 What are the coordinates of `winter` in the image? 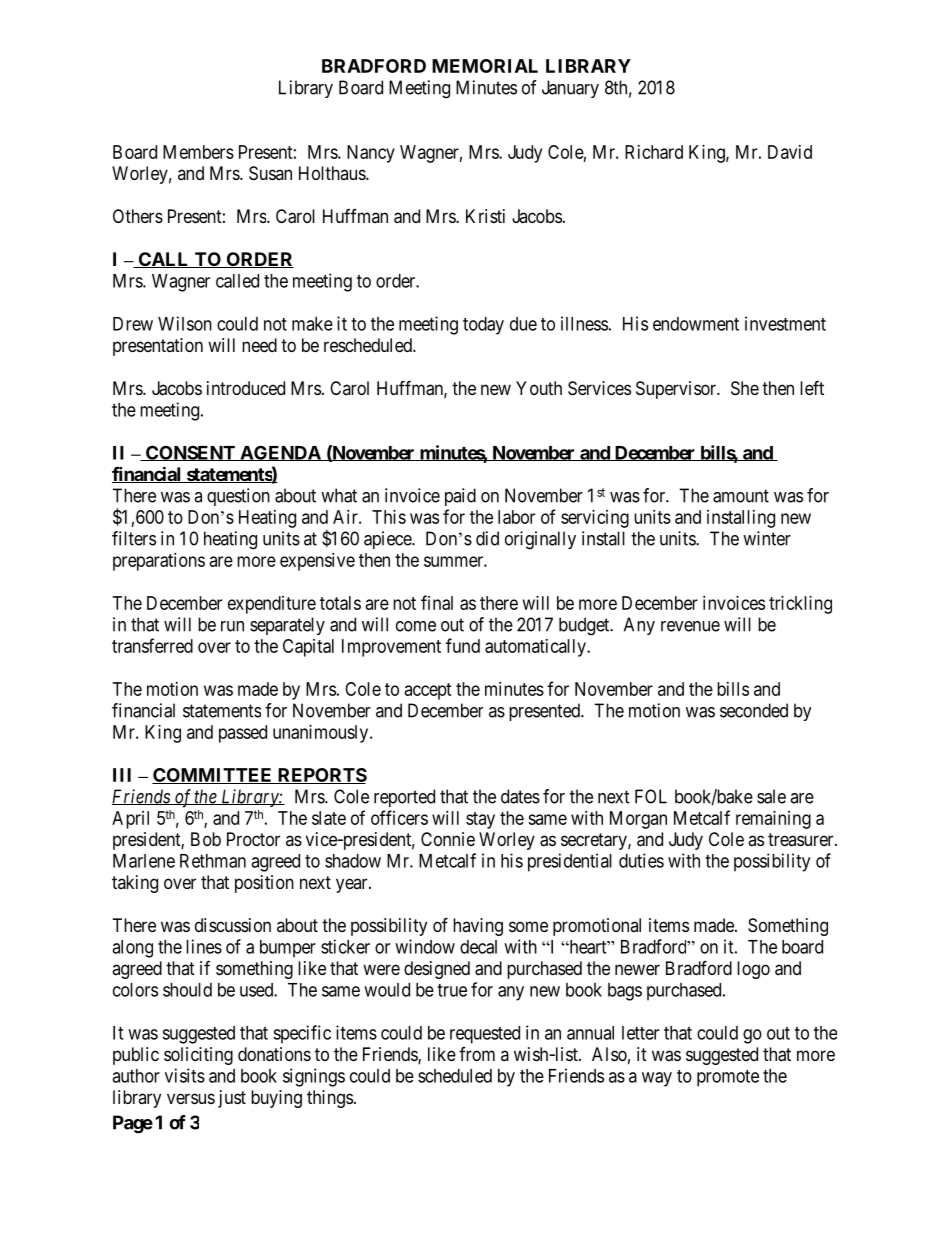 It's located at (767, 538).
